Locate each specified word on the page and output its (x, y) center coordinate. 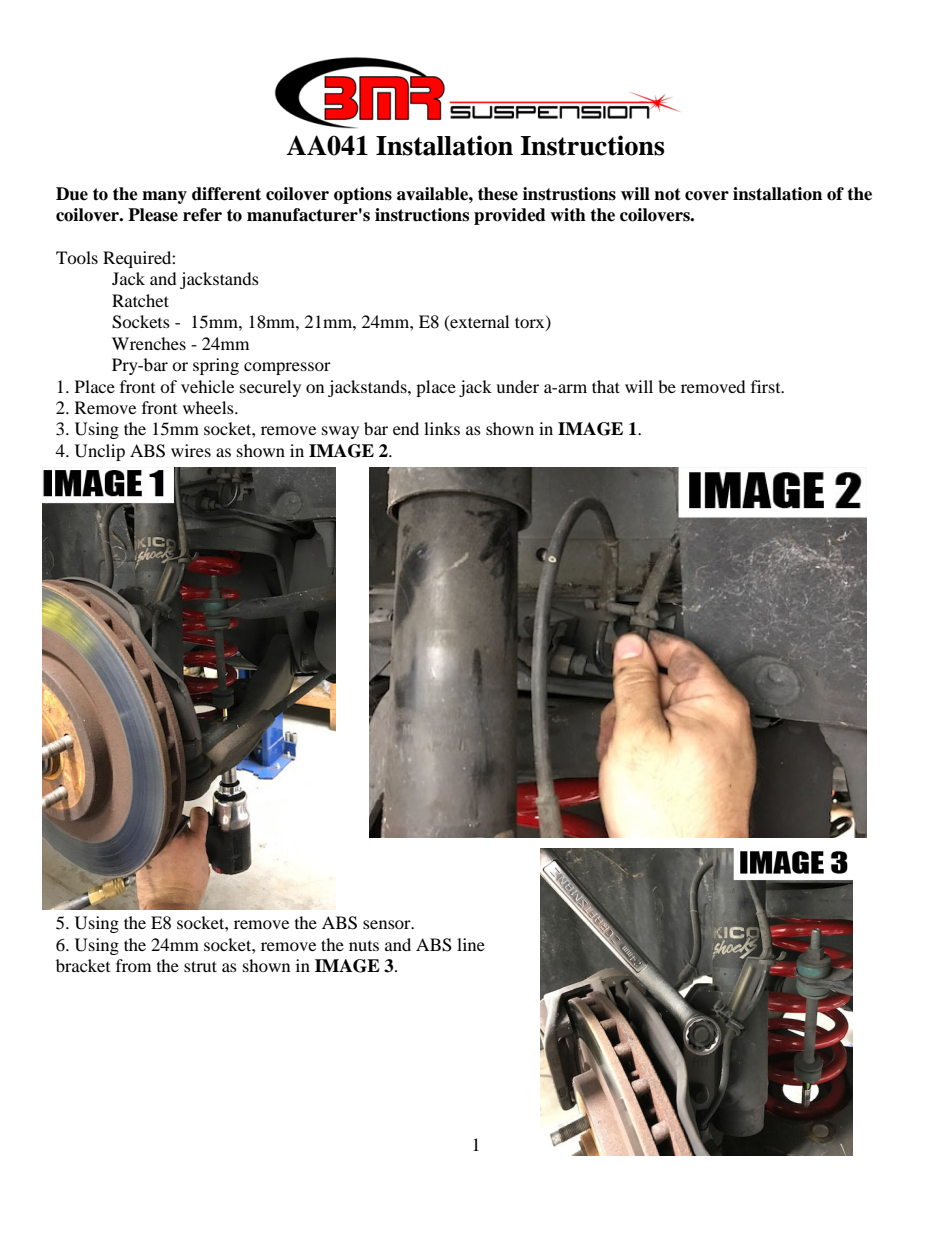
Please (153, 215)
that (606, 386)
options (363, 195)
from (133, 965)
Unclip (100, 452)
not (667, 194)
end (406, 428)
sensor (388, 924)
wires (191, 450)
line (471, 944)
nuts (364, 946)
